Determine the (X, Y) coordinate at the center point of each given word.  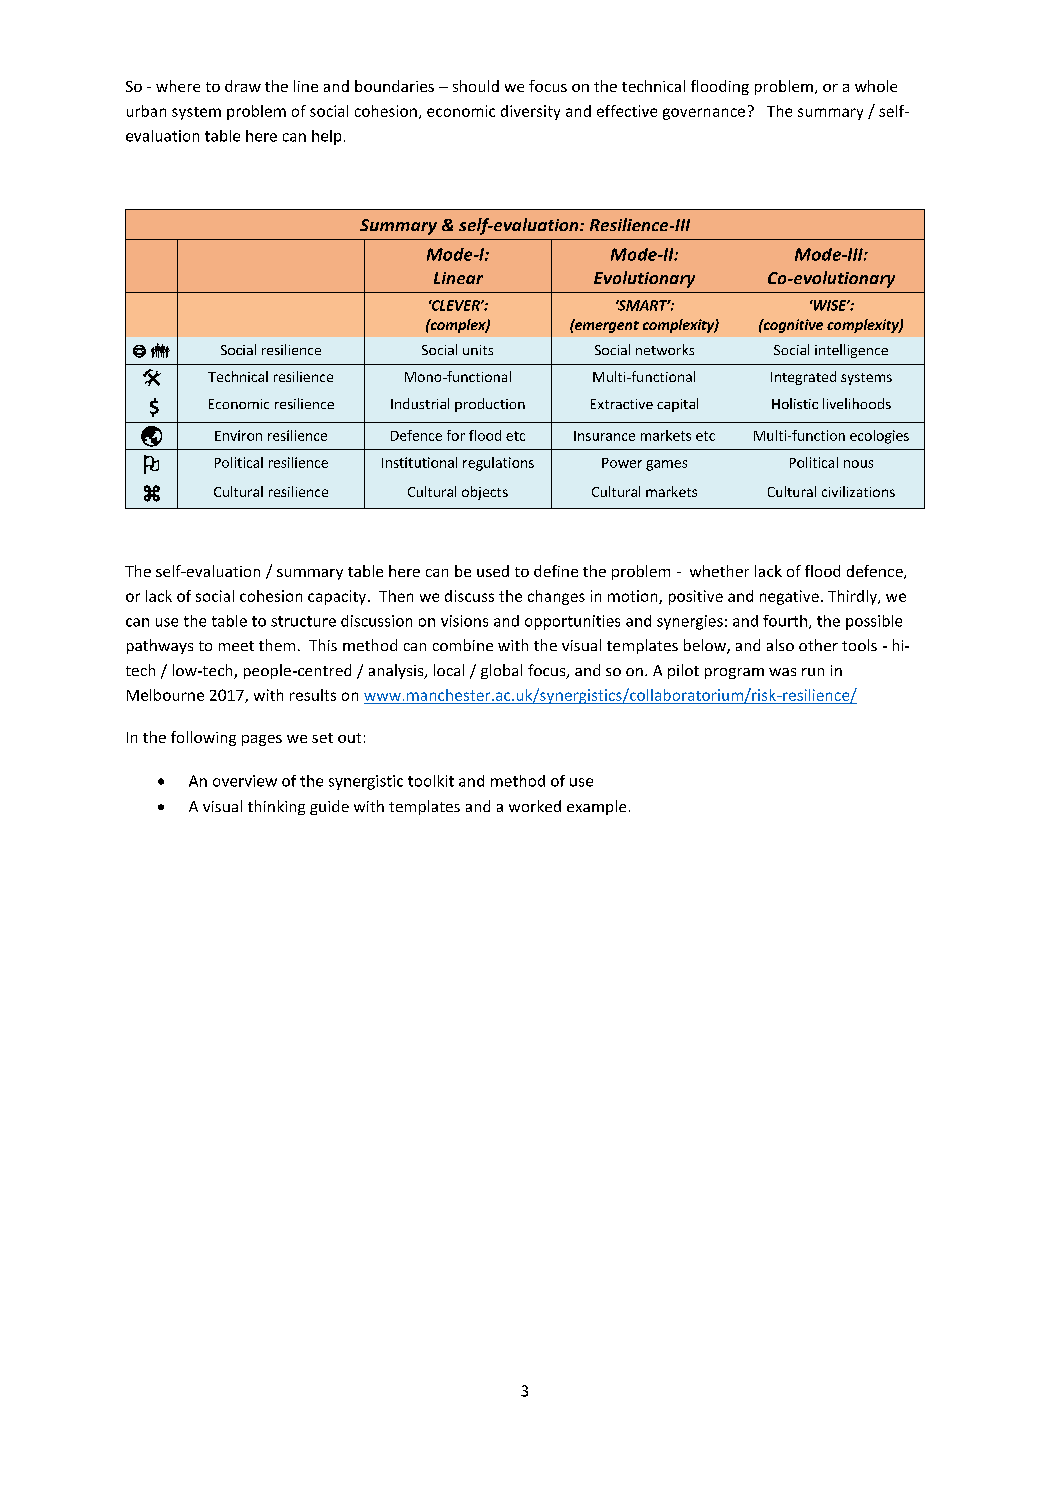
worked (535, 806)
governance (704, 114)
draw (243, 86)
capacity (337, 597)
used (493, 571)
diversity (530, 112)
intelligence (851, 351)
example (596, 807)
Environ (238, 435)
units (478, 350)
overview (245, 781)
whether (719, 571)
